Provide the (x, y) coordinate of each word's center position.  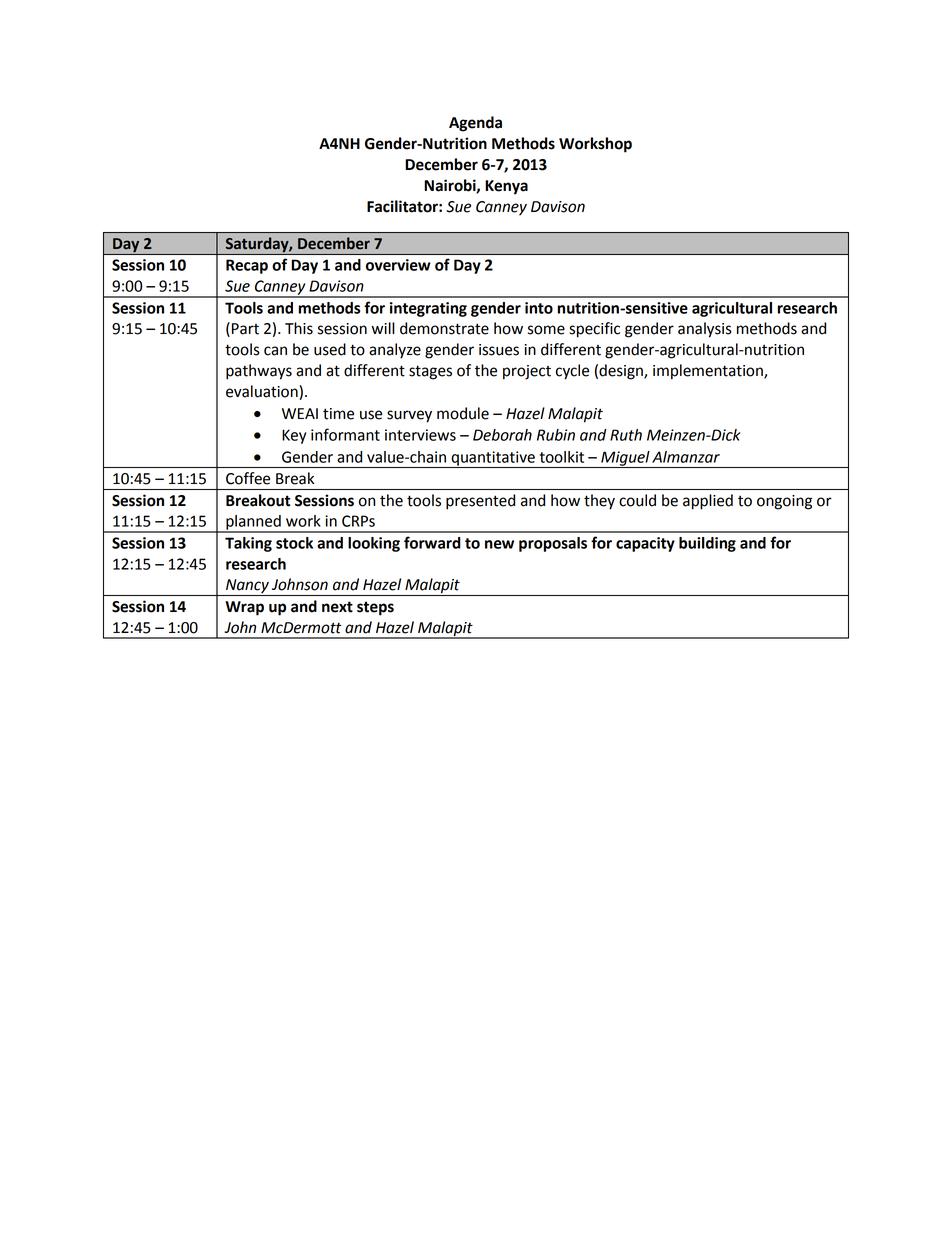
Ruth (626, 435)
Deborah (502, 435)
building (707, 544)
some (546, 330)
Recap (247, 266)
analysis (705, 330)
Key (294, 436)
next (337, 607)
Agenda (475, 124)
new (499, 544)
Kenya (506, 187)
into (539, 308)
